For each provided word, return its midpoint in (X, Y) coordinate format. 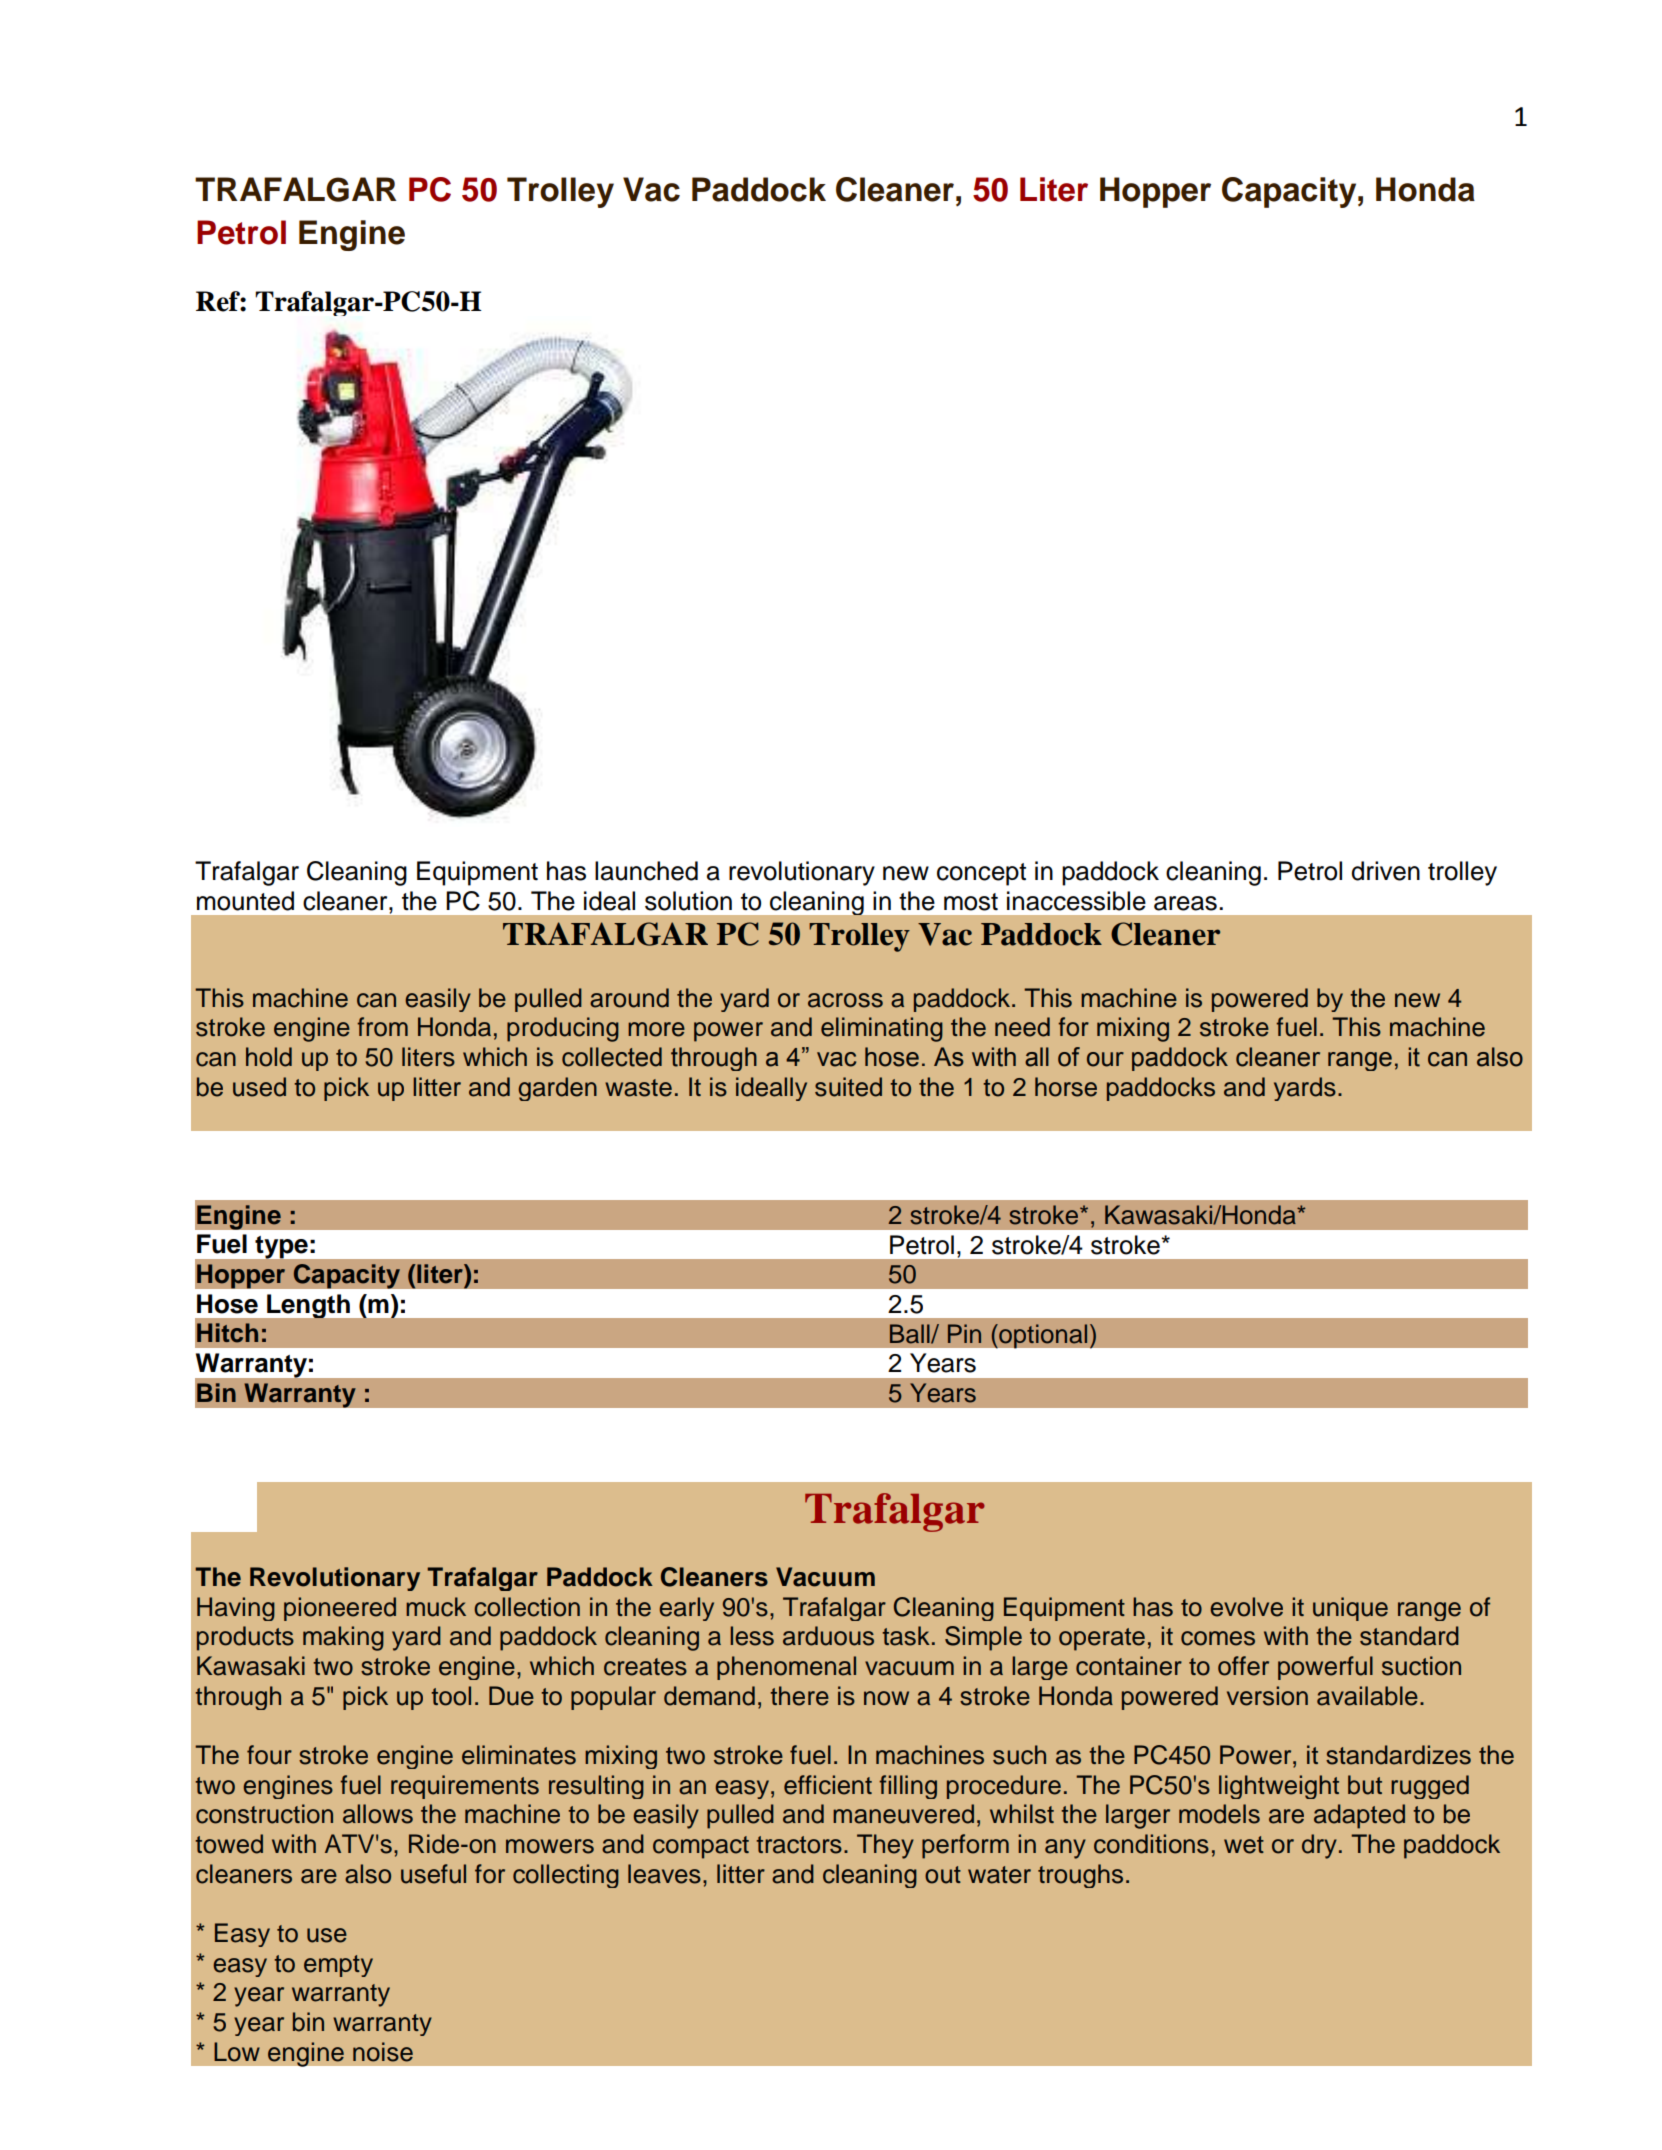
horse (1066, 1087)
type (281, 1247)
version (1267, 1696)
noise (383, 2052)
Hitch (227, 1333)
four (269, 1755)
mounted (245, 901)
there (799, 1696)
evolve (1246, 1607)
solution (688, 901)
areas (1185, 903)
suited (848, 1087)
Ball (911, 1334)
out (943, 1875)
